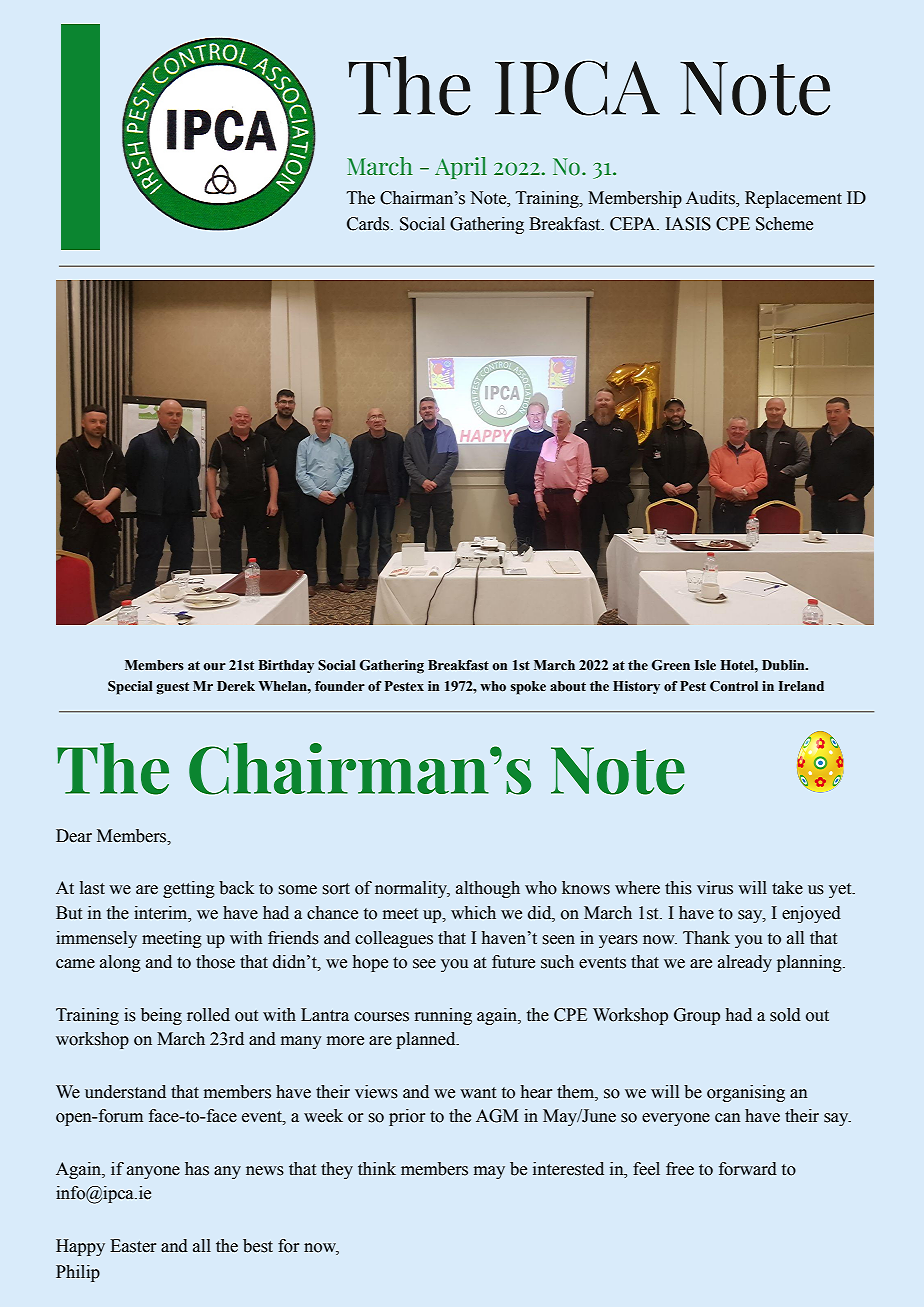 This screenshot has width=924, height=1307. I want to click on spoke, so click(528, 688).
